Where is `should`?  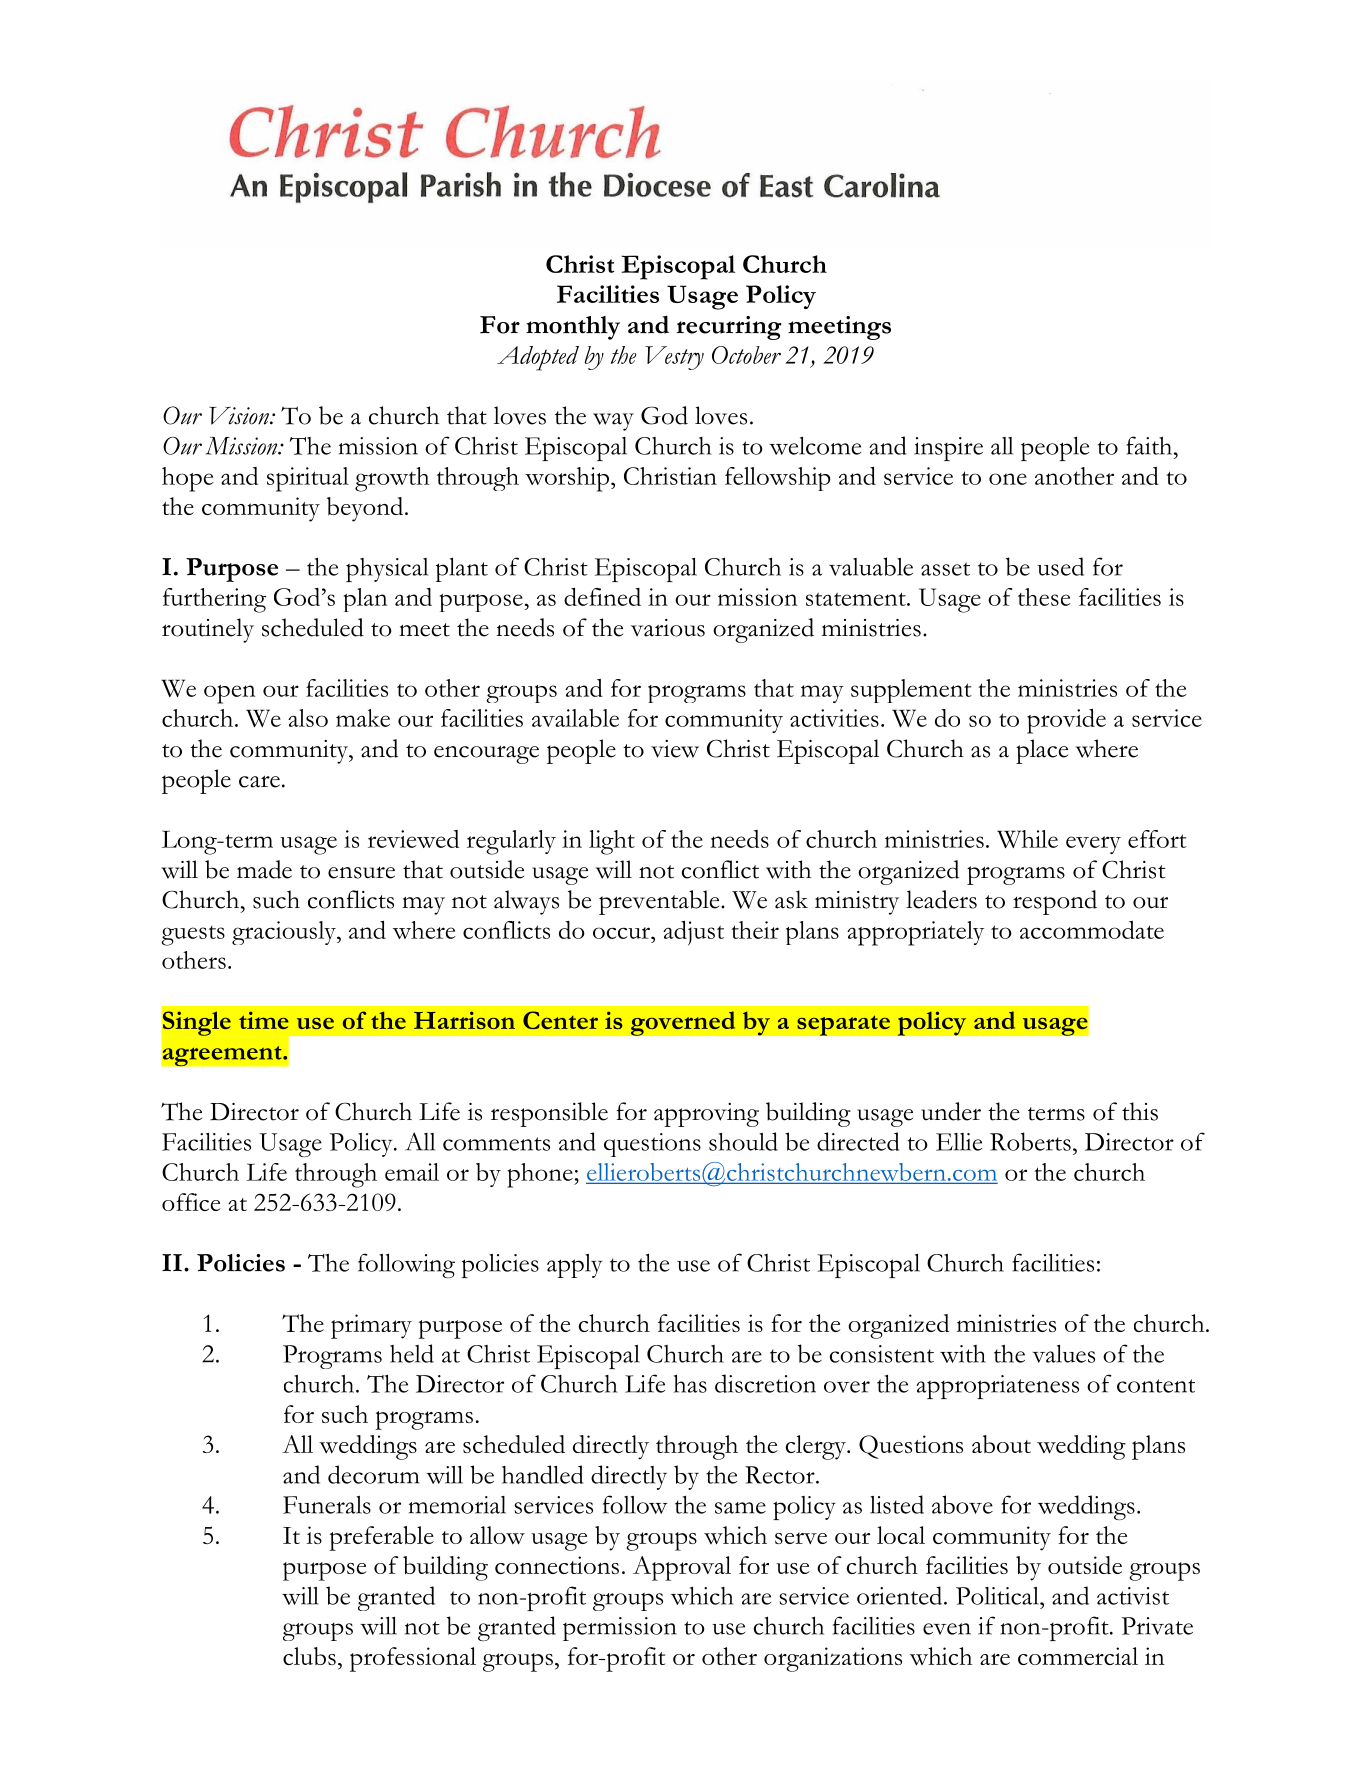
should is located at coordinates (743, 1141).
